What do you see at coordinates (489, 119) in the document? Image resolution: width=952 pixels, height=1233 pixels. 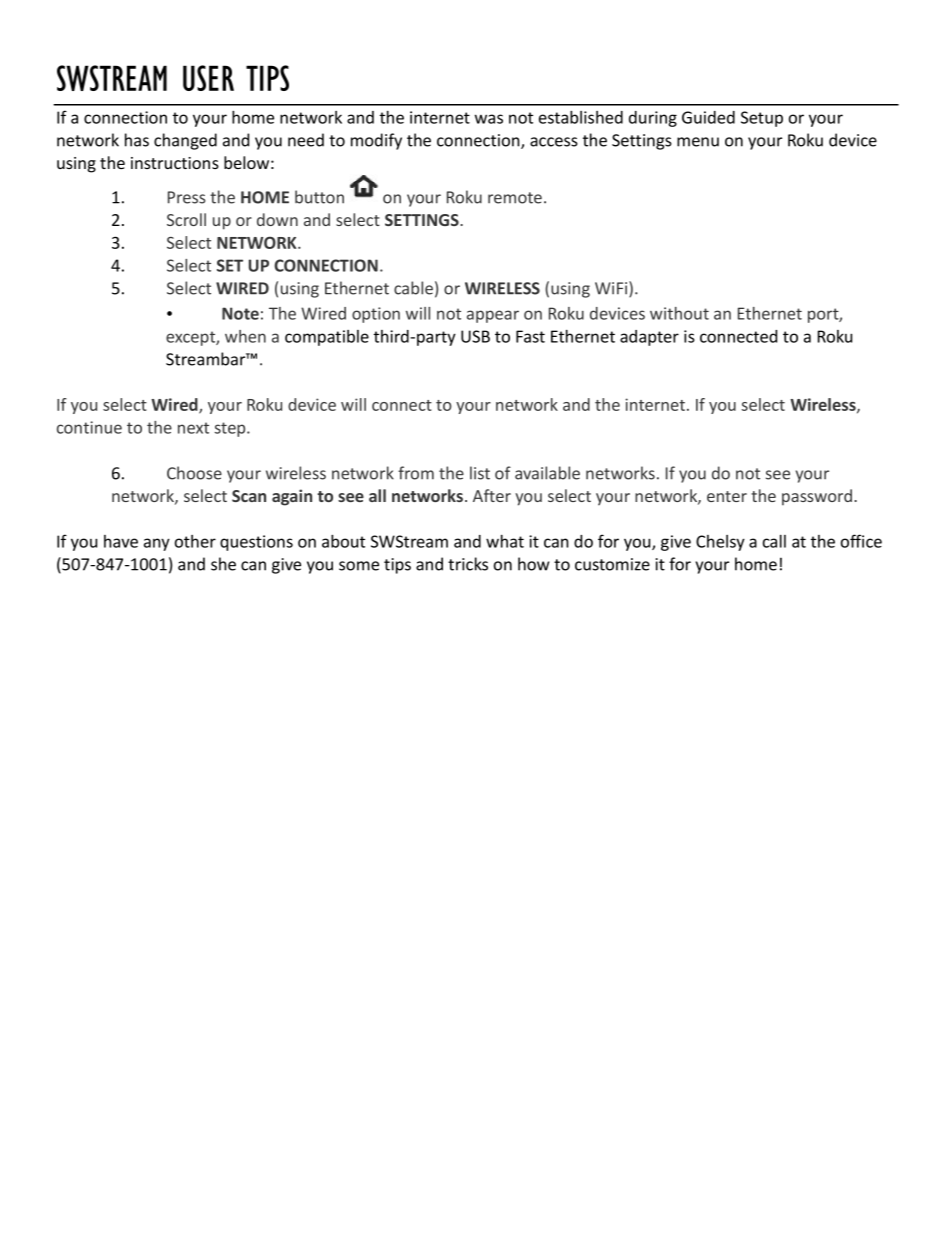 I see `was` at bounding box center [489, 119].
